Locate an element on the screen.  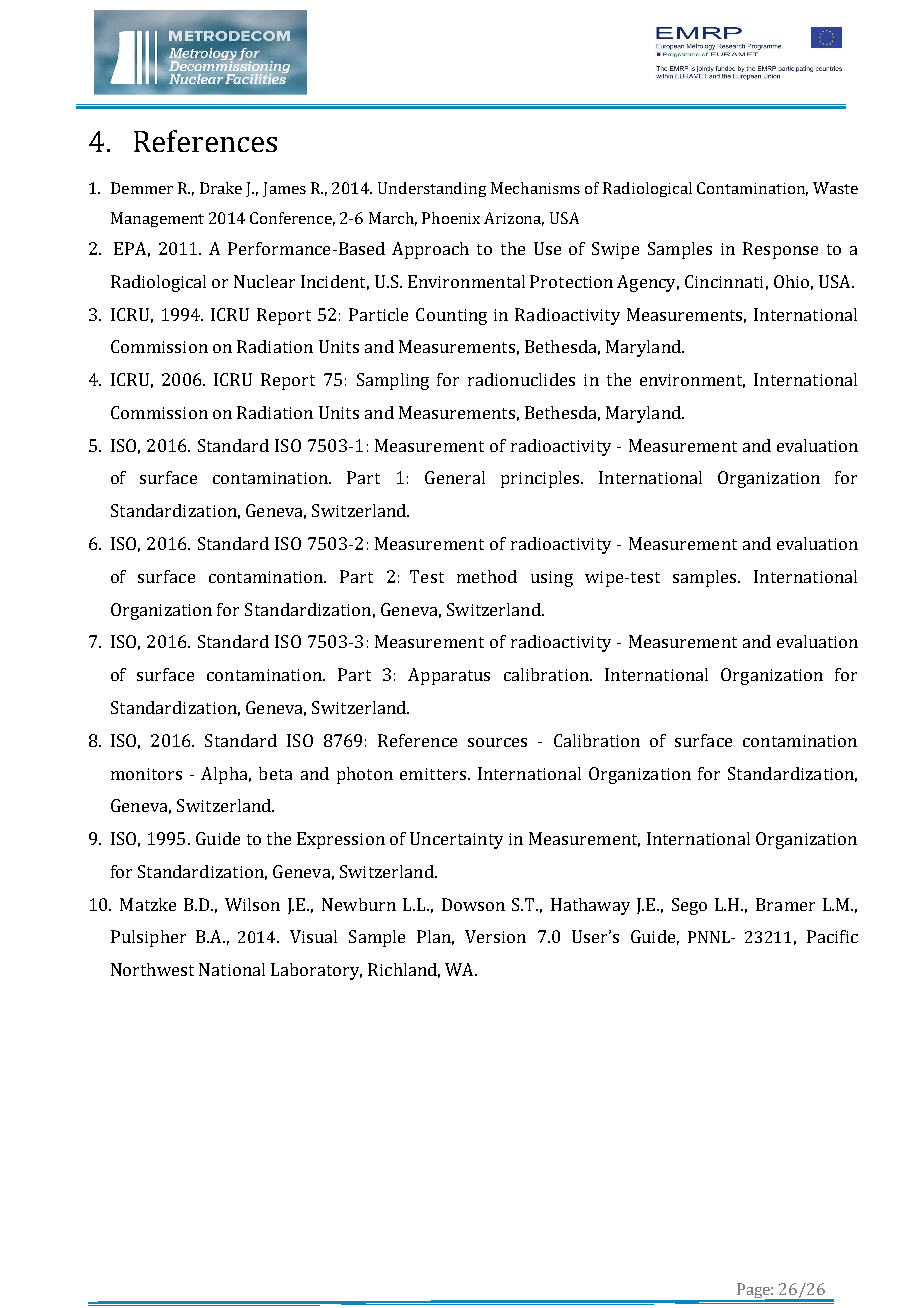
Drake is located at coordinates (221, 188).
